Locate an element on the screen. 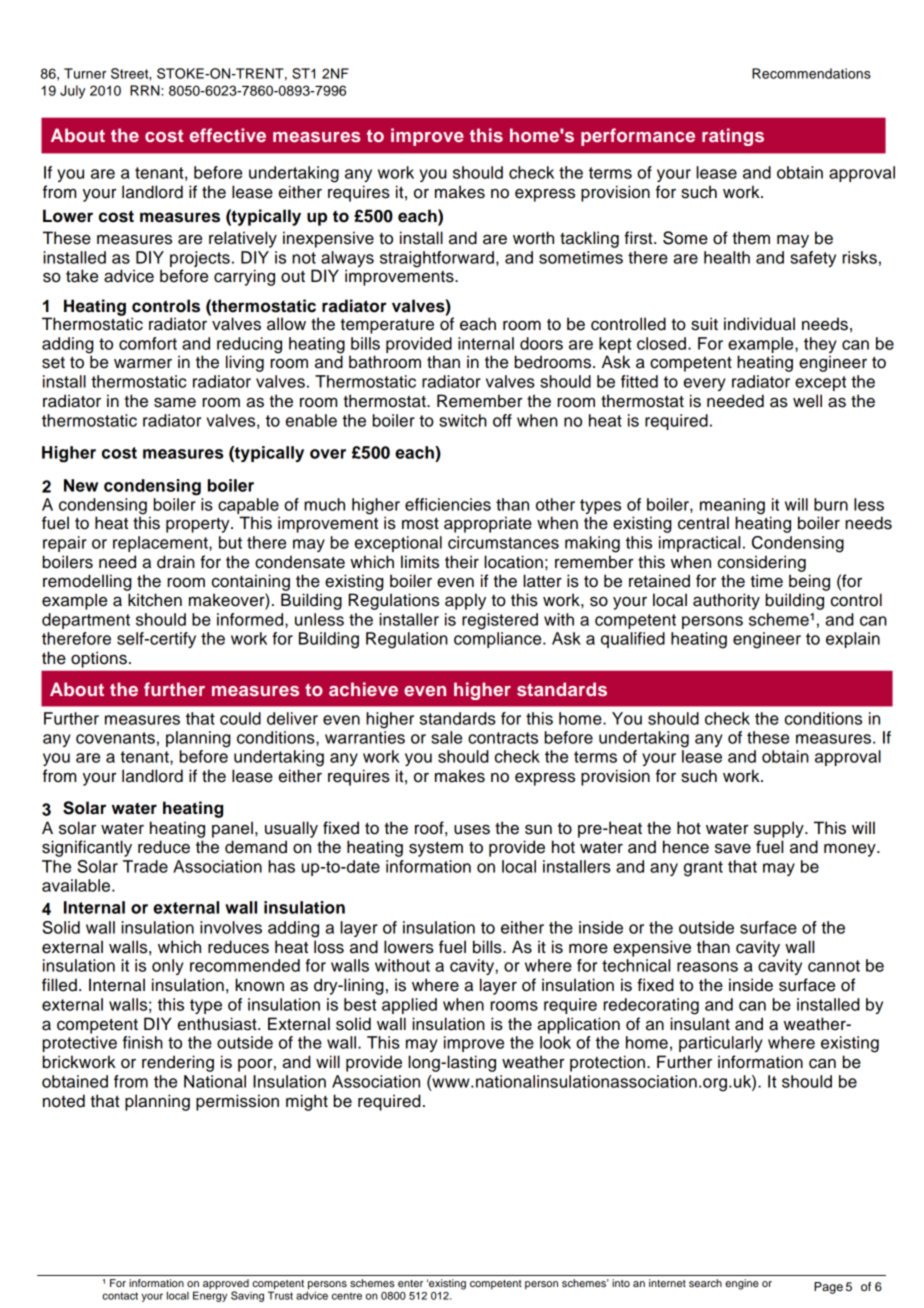 Image resolution: width=924 pixels, height=1308 pixels. ratings is located at coordinates (733, 137).
